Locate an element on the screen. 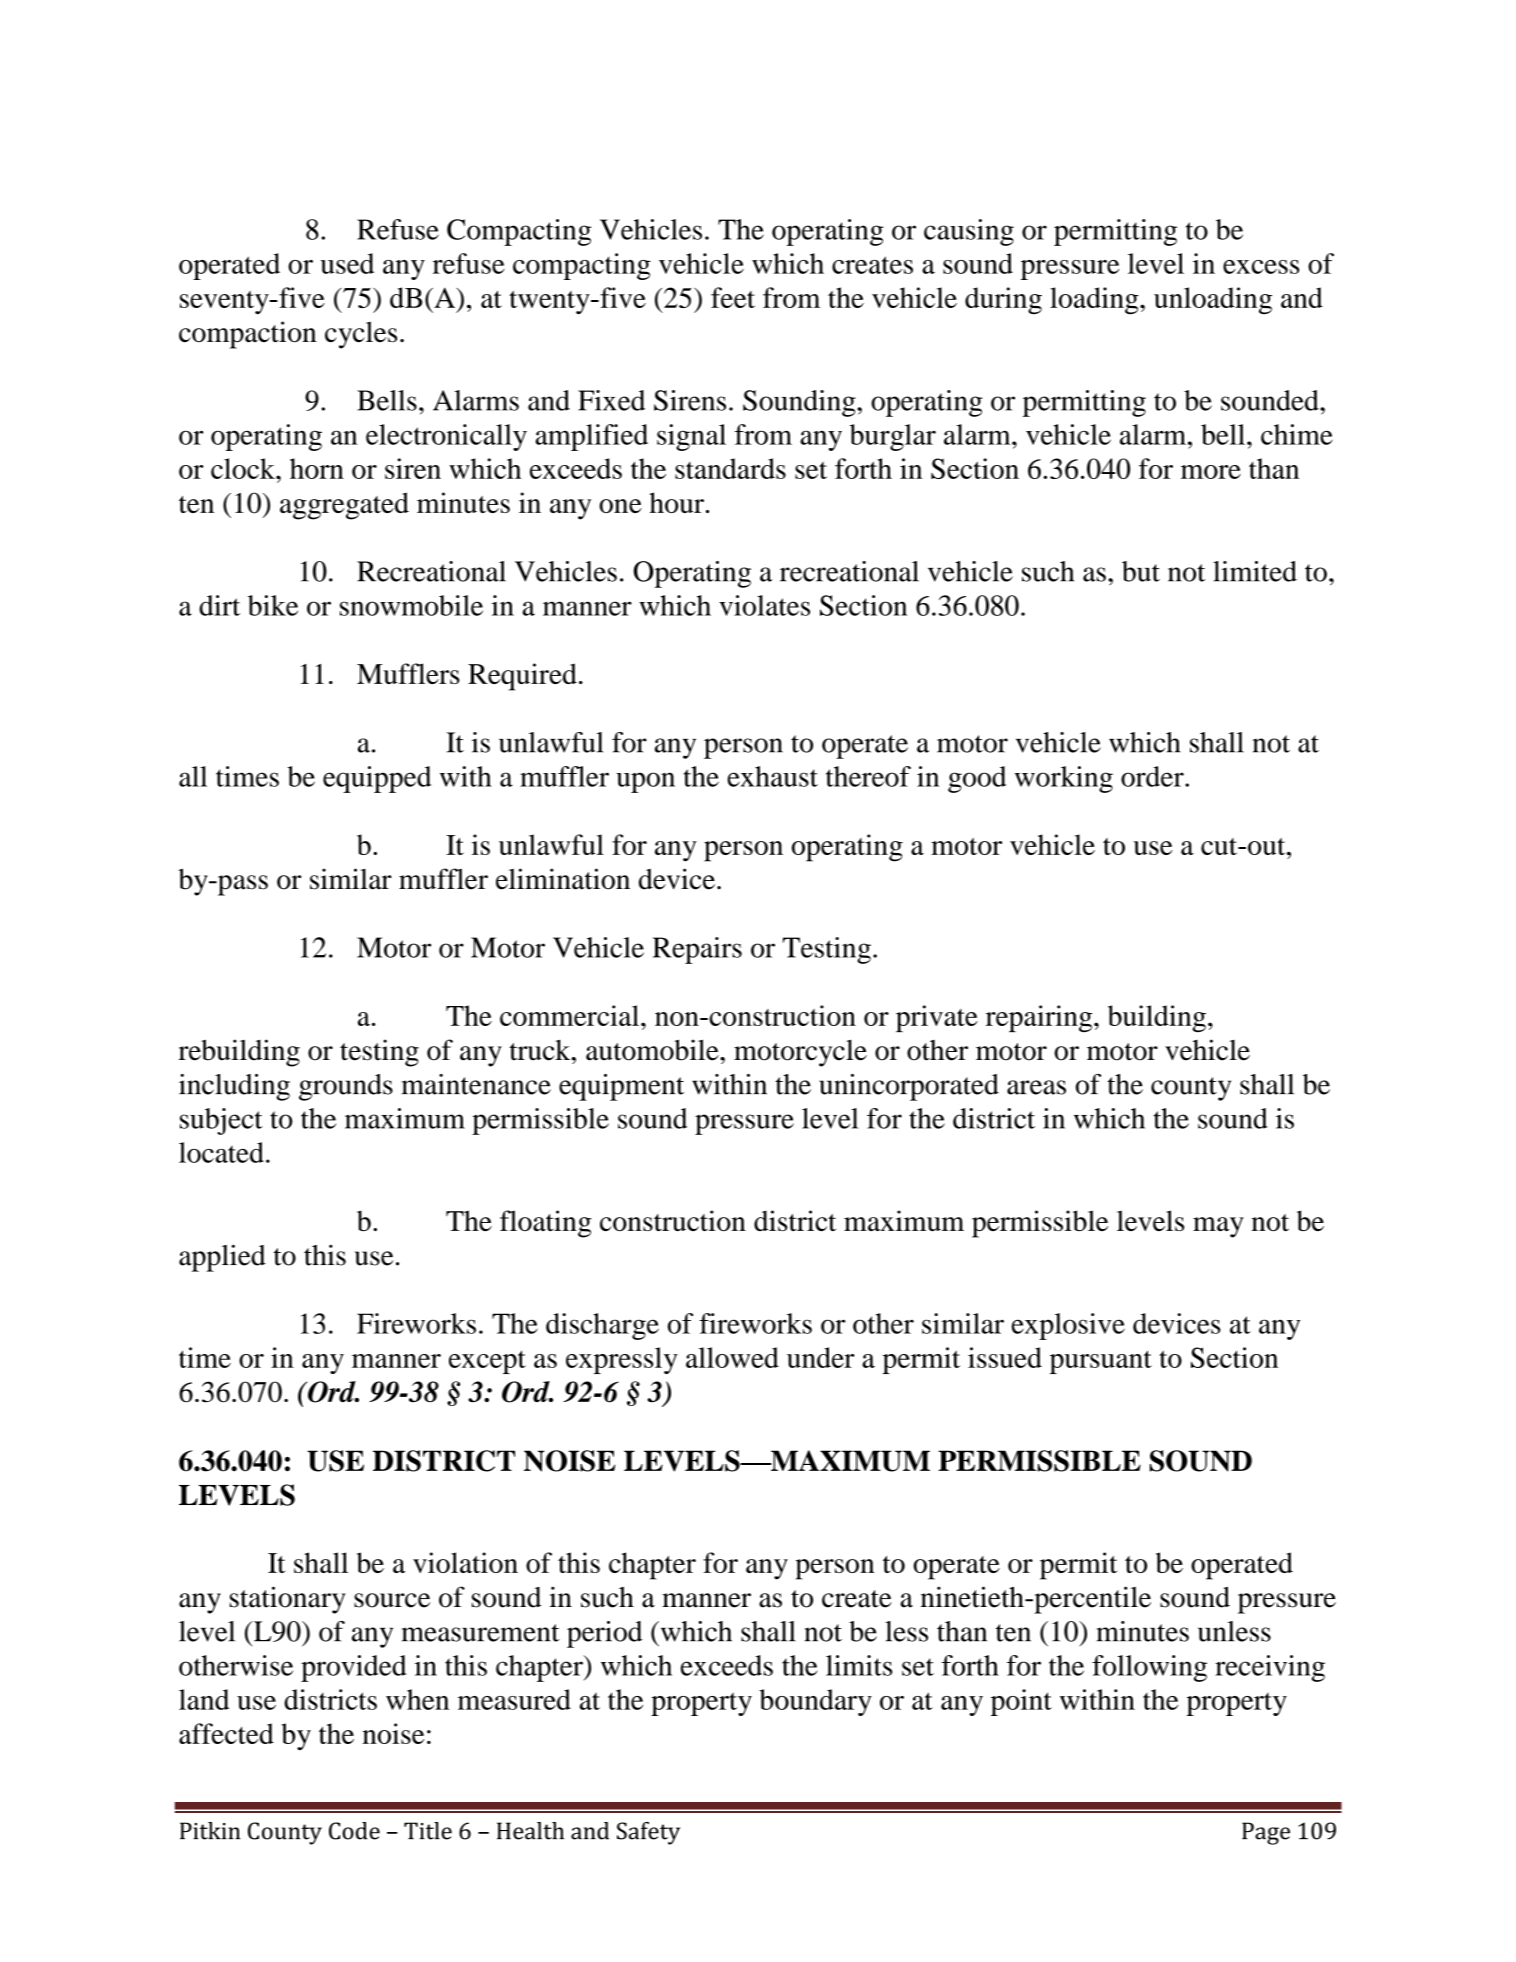 Image resolution: width=1516 pixels, height=1962 pixels. Repairs is located at coordinates (697, 950).
